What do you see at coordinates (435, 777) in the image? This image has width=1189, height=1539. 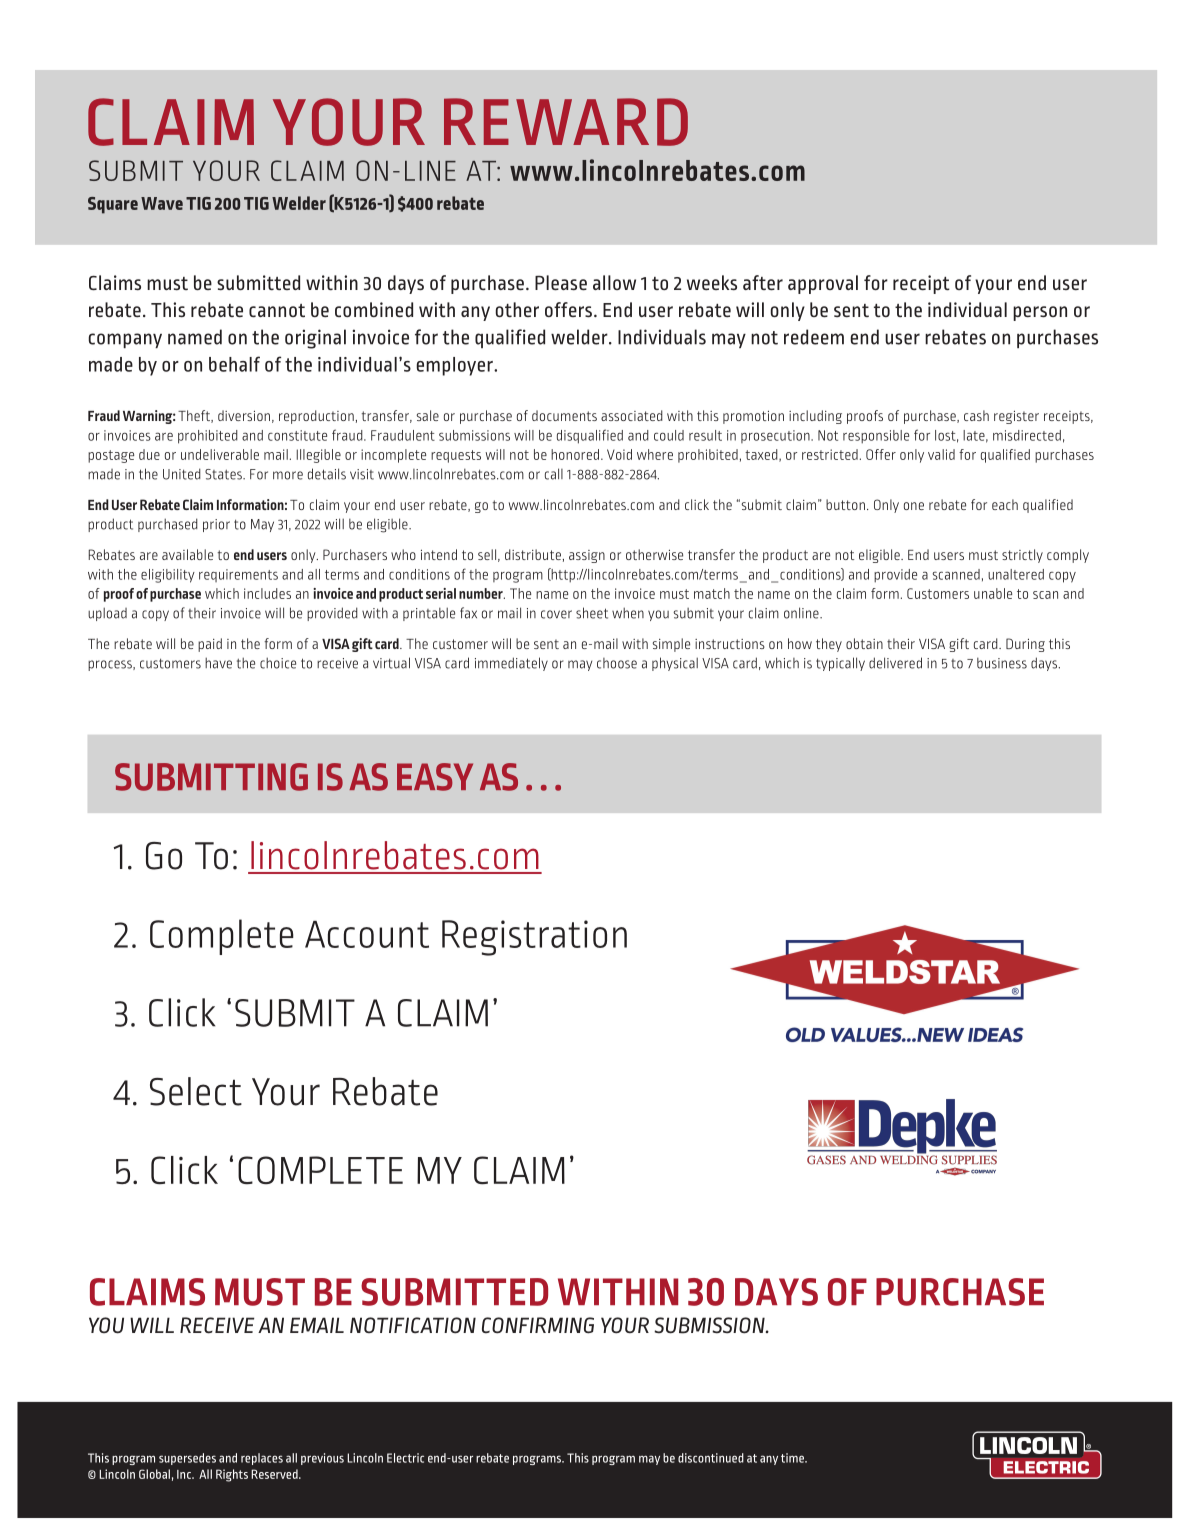 I see `EASY` at bounding box center [435, 777].
